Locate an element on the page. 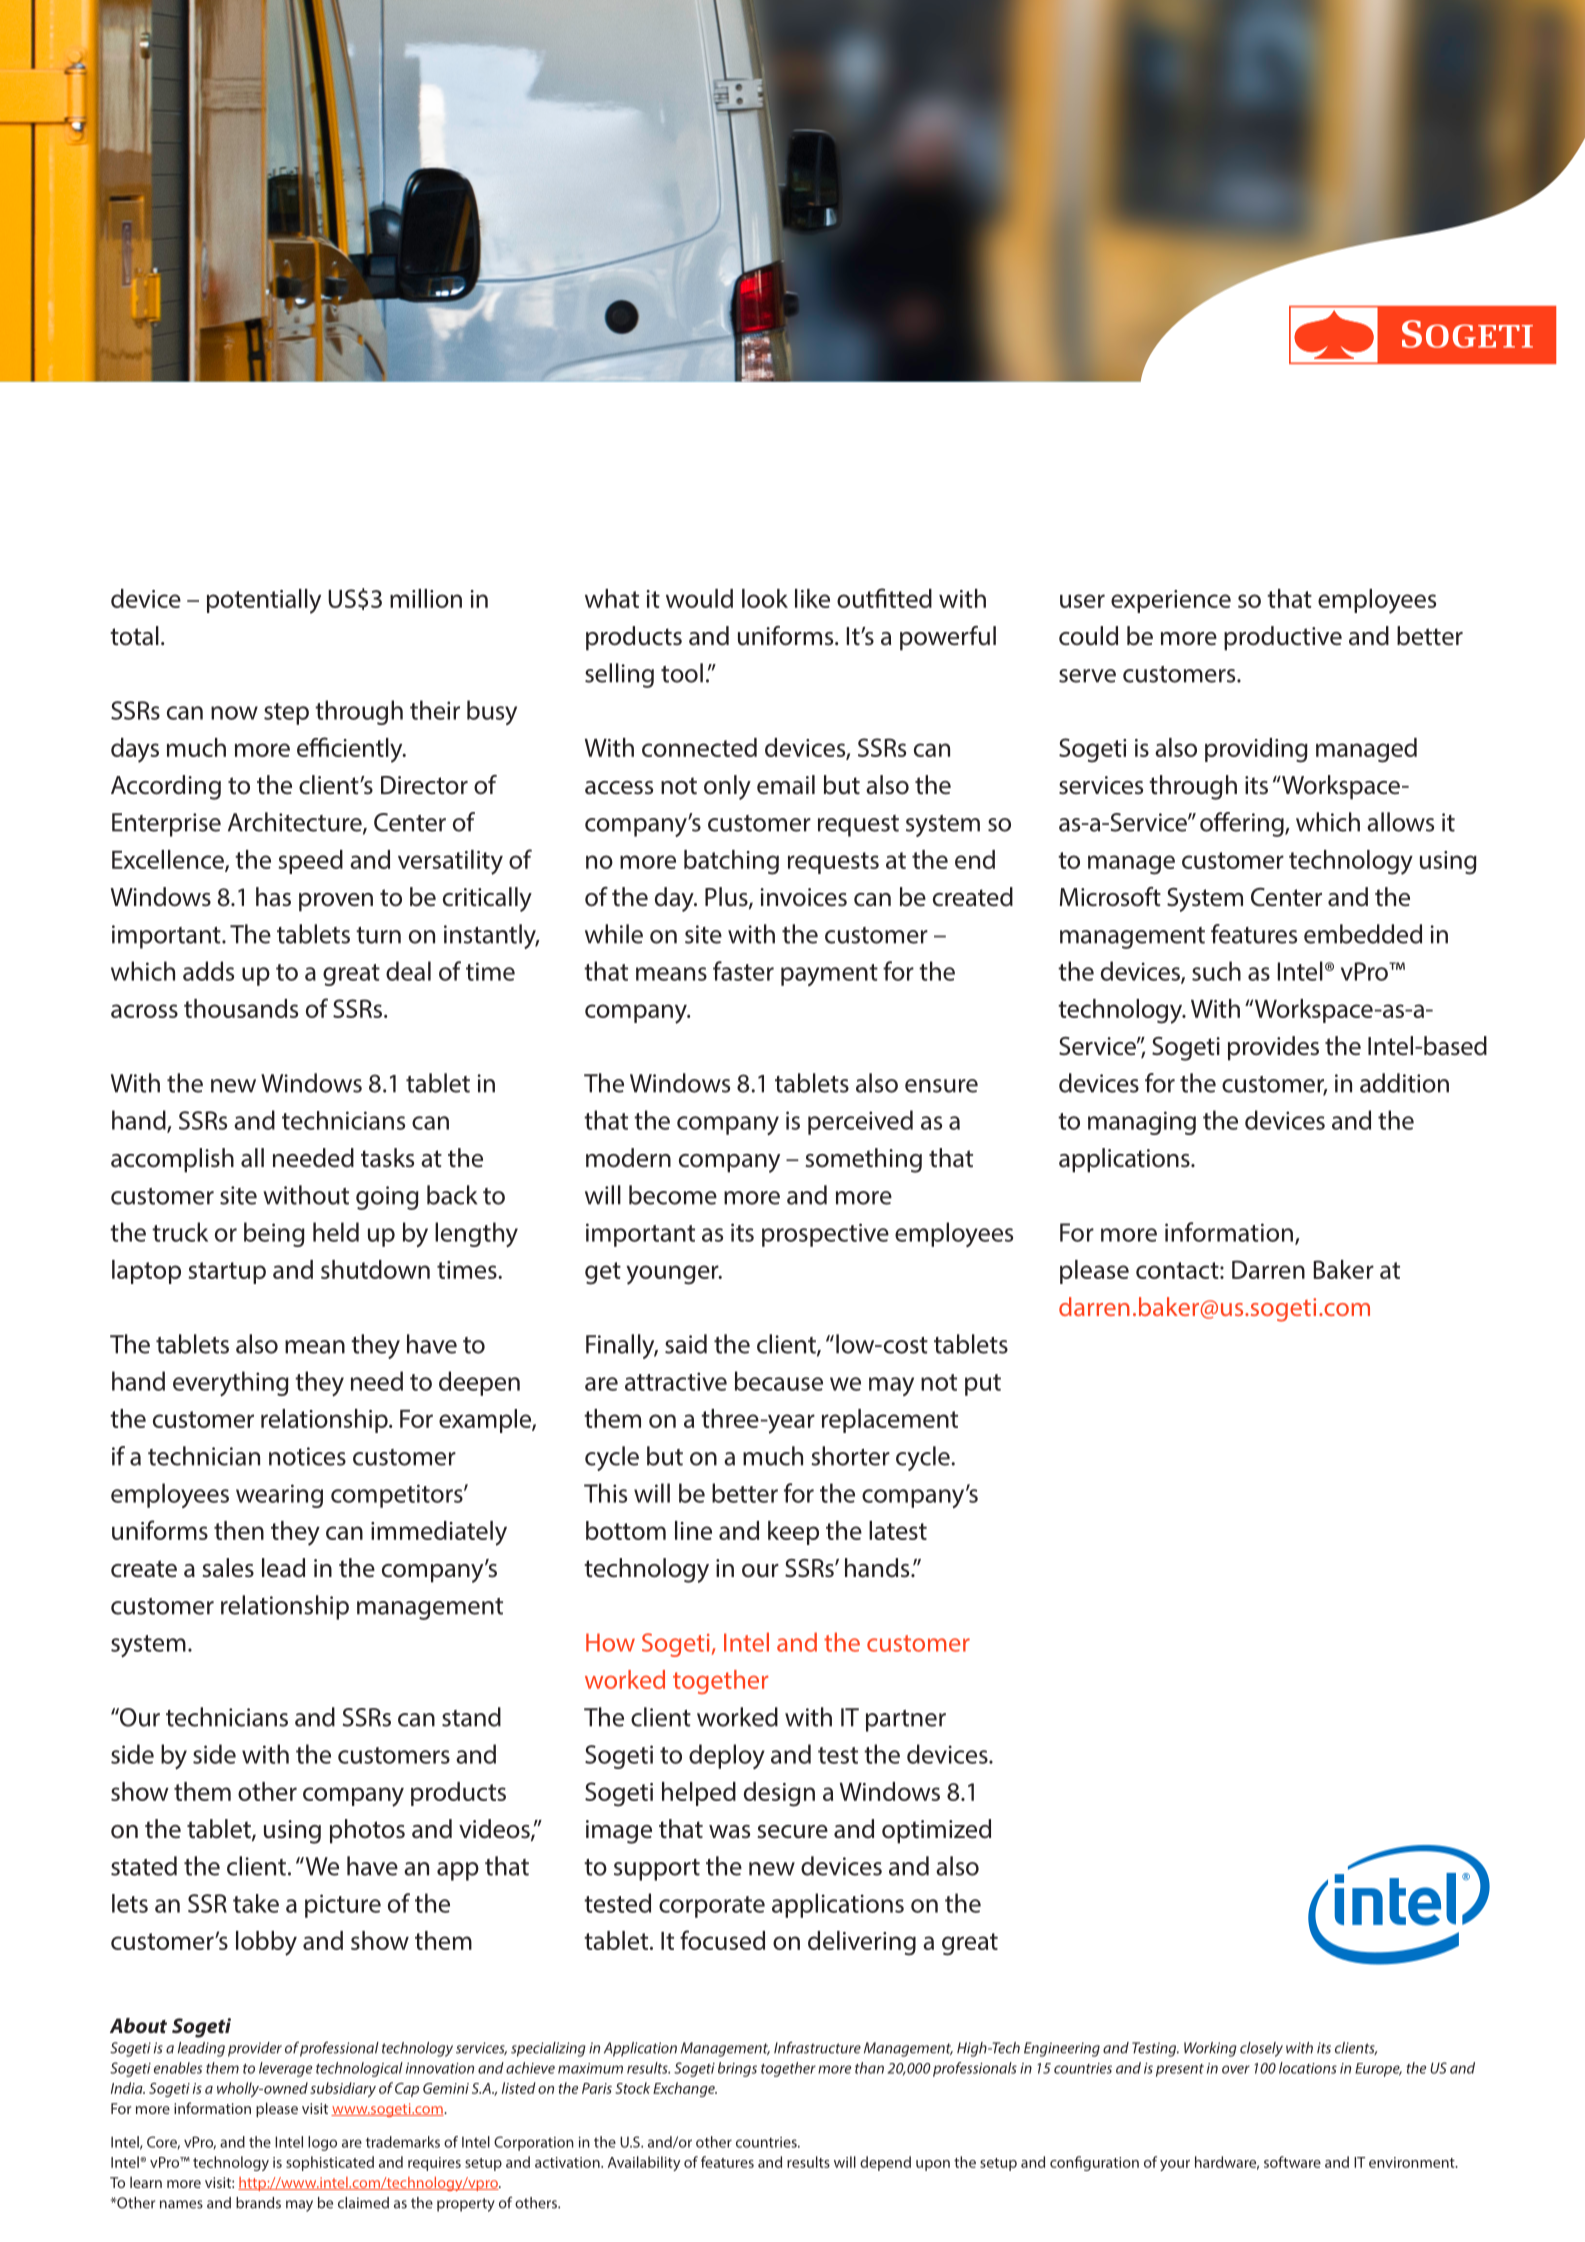 This page has width=1585, height=2242. adds is located at coordinates (208, 971).
